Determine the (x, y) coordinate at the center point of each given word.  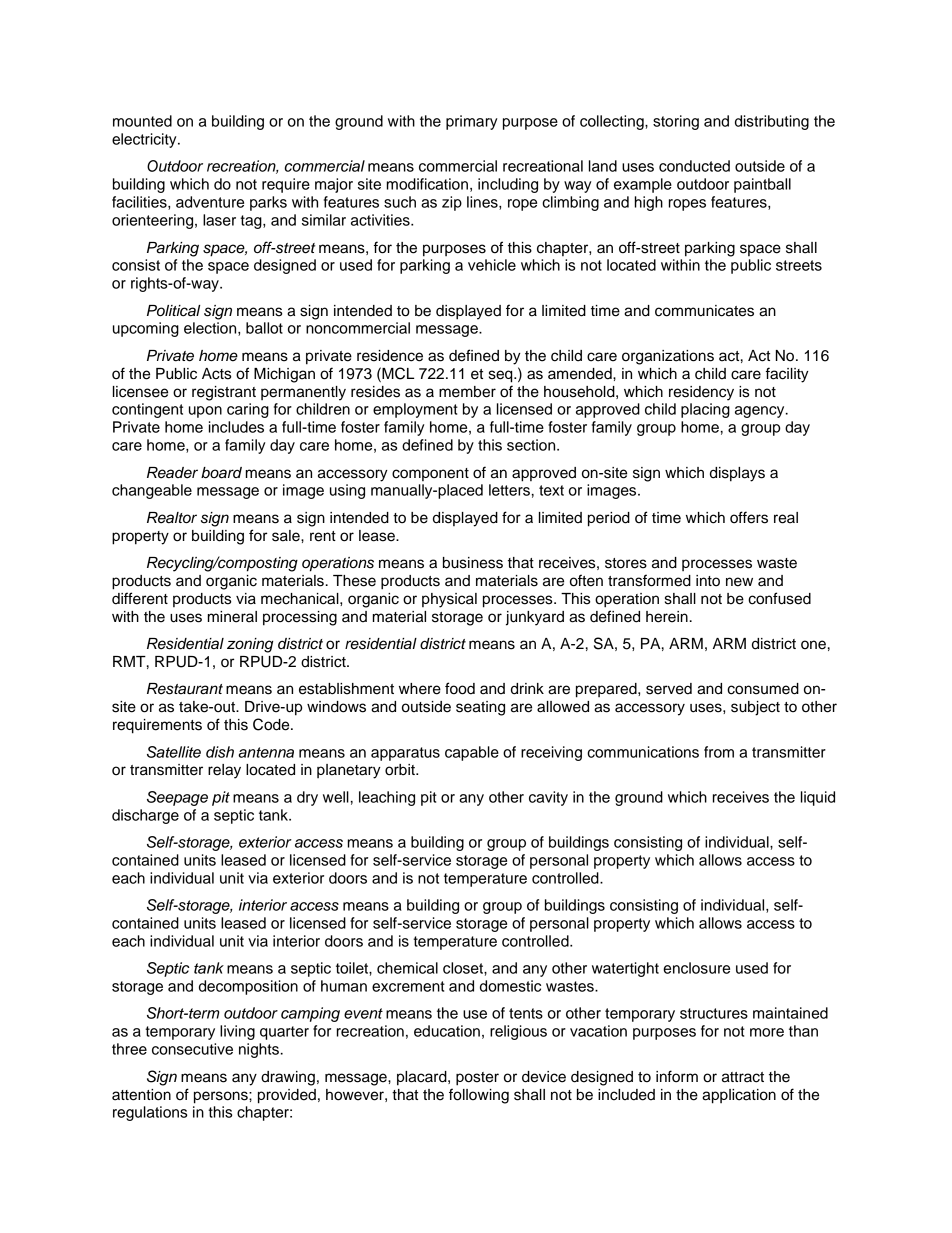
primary (471, 122)
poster (477, 1079)
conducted (694, 166)
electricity (145, 140)
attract (743, 1077)
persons (222, 1097)
